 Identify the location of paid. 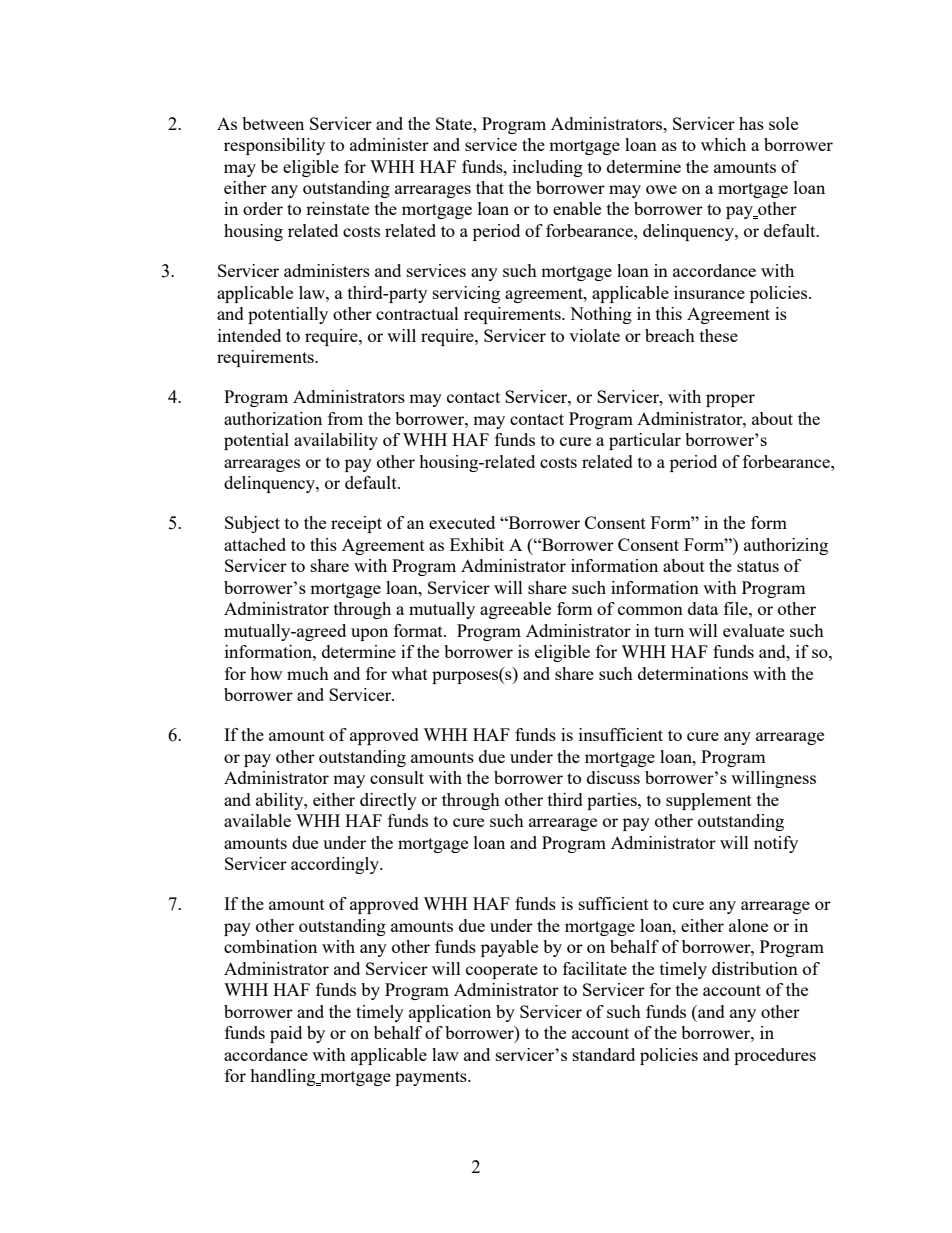
(286, 1034).
